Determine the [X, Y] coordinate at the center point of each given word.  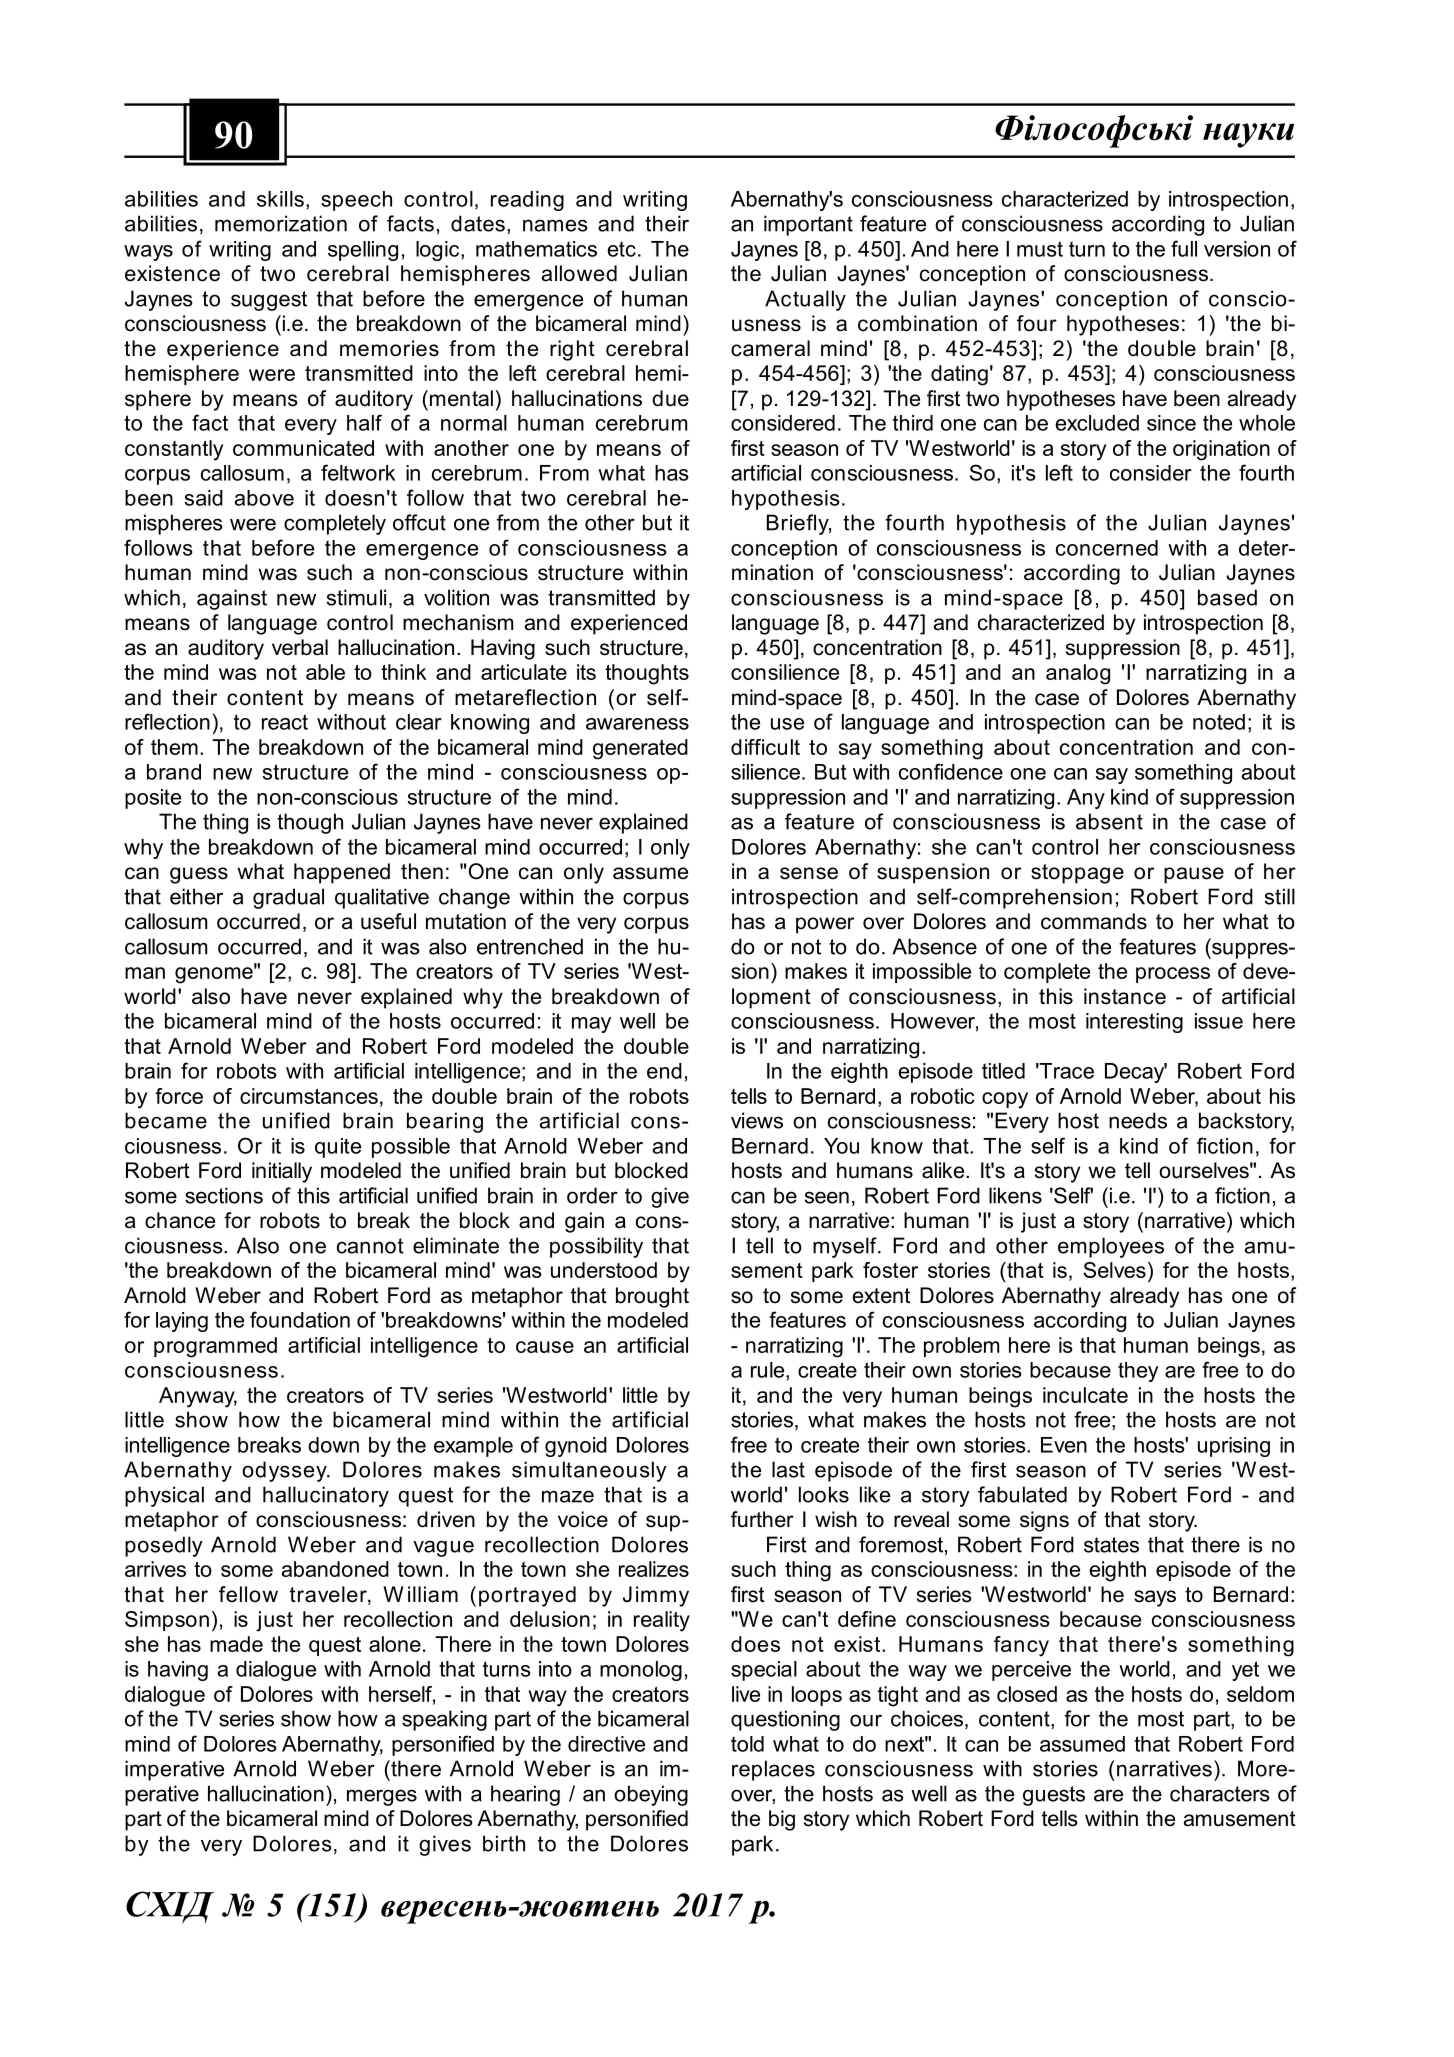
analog [1078, 674]
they [1138, 1372]
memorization [281, 223]
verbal [300, 647]
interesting [1134, 1023]
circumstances [309, 1096]
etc [622, 249]
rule [769, 1370]
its [586, 672]
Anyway [198, 1397]
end [664, 1071]
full [1184, 248]
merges [382, 1797]
